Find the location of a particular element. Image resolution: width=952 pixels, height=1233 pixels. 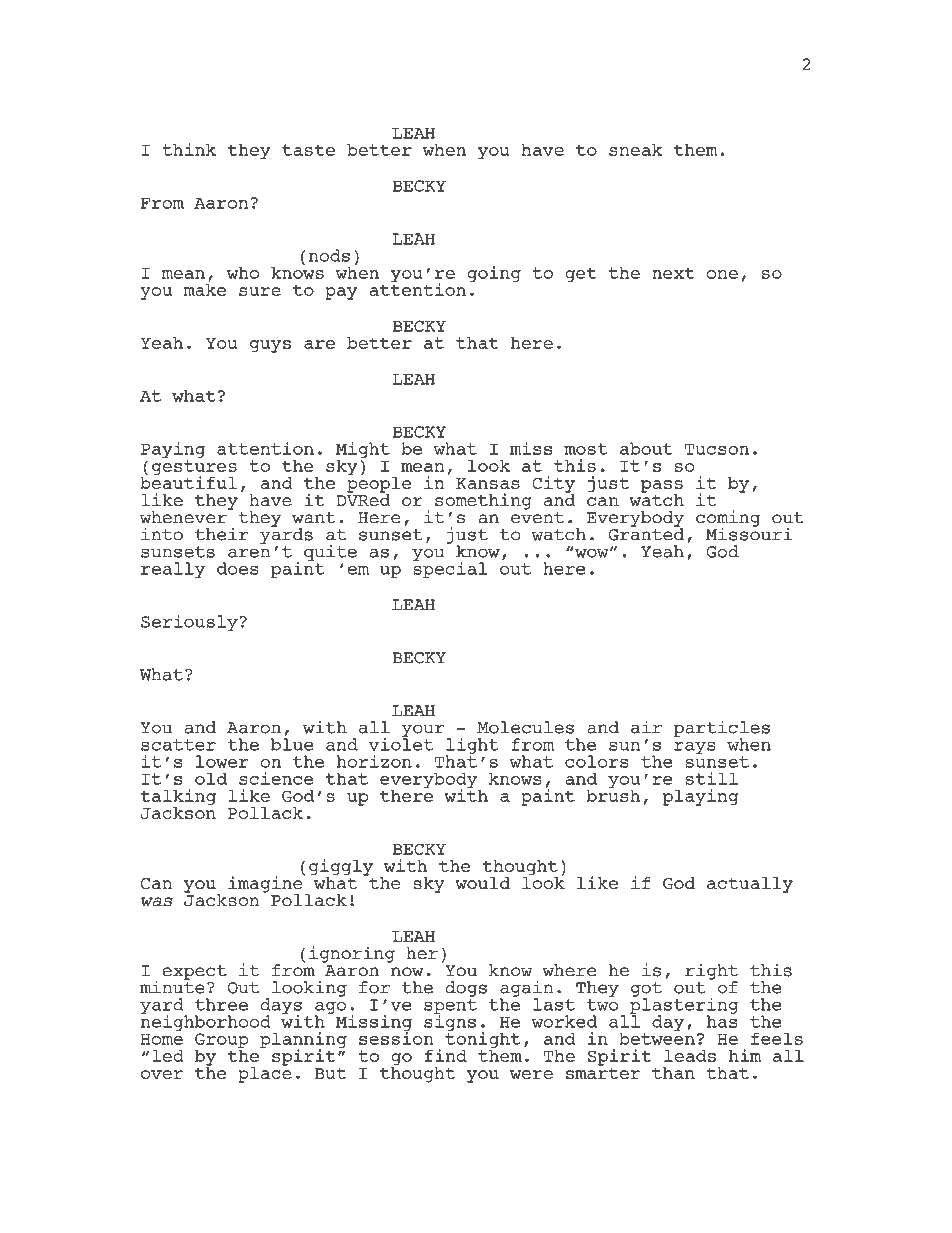

think is located at coordinates (189, 149).
